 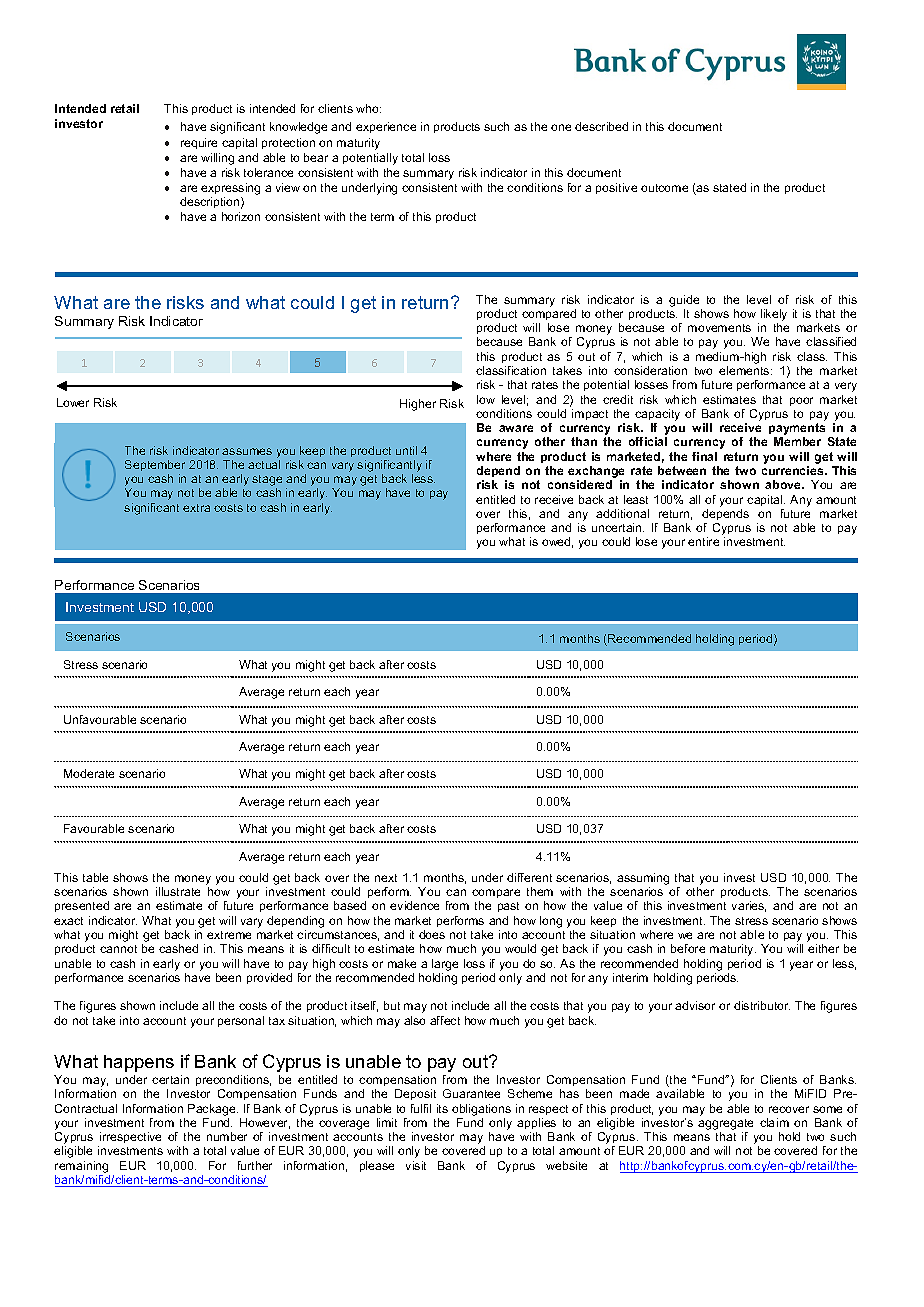 What do you see at coordinates (622, 513) in the screenshot?
I see `additional` at bounding box center [622, 513].
